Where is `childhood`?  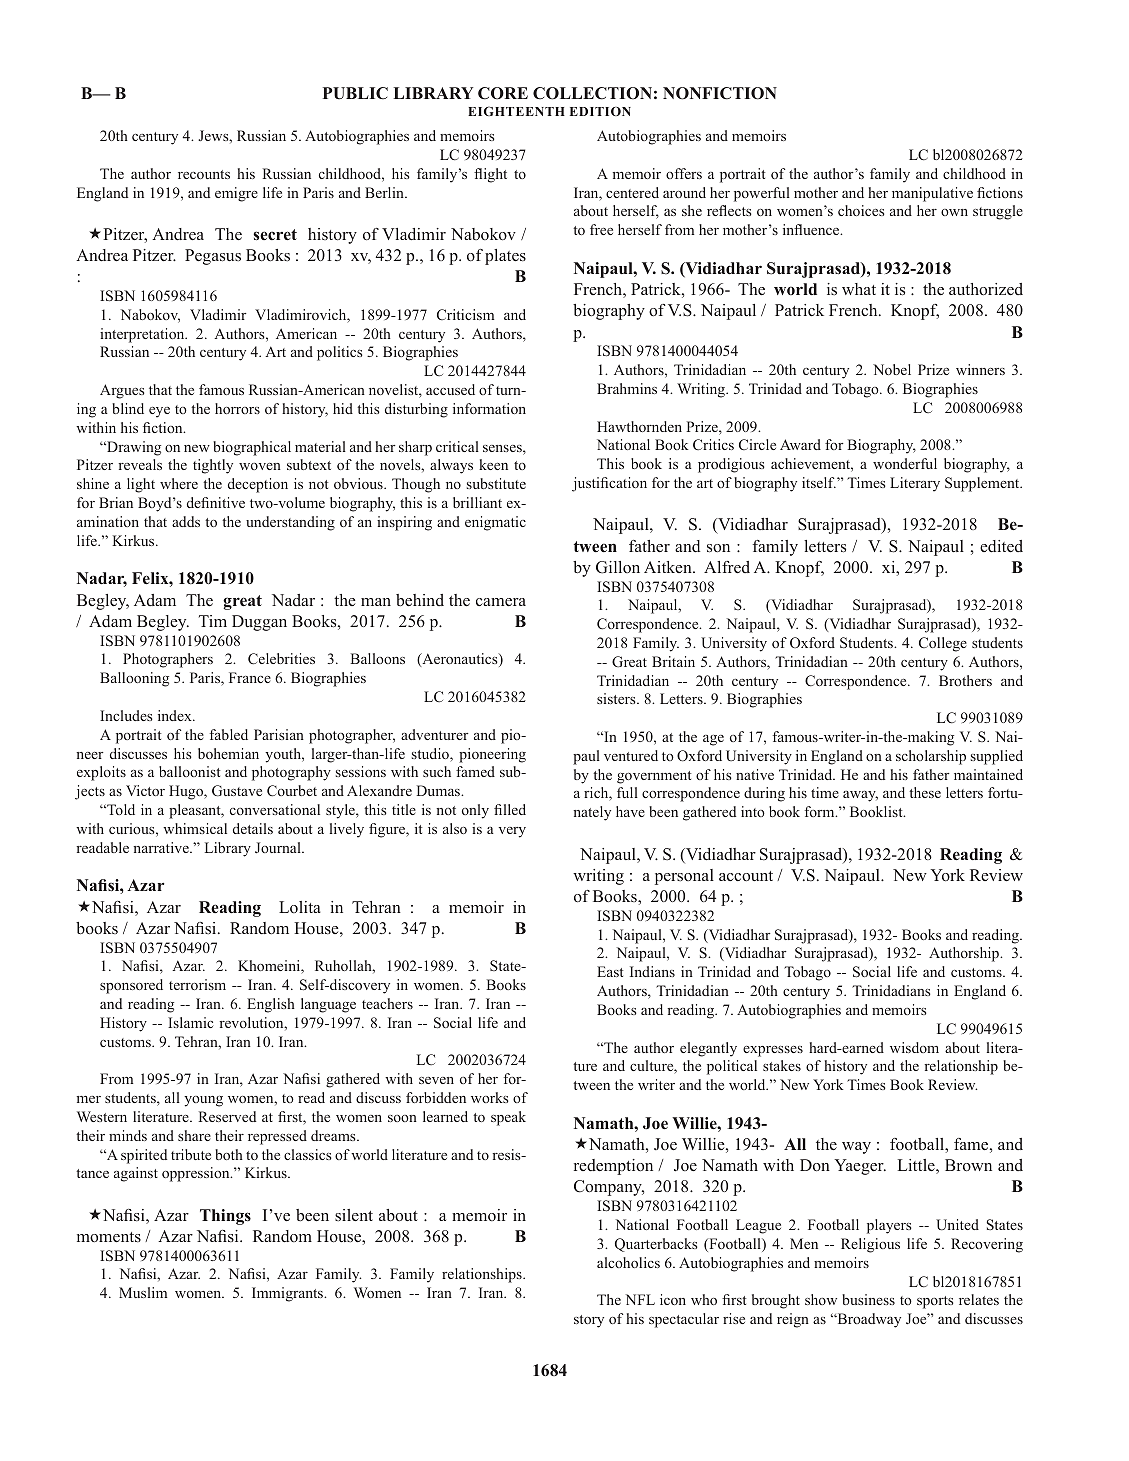 childhood is located at coordinates (974, 173).
